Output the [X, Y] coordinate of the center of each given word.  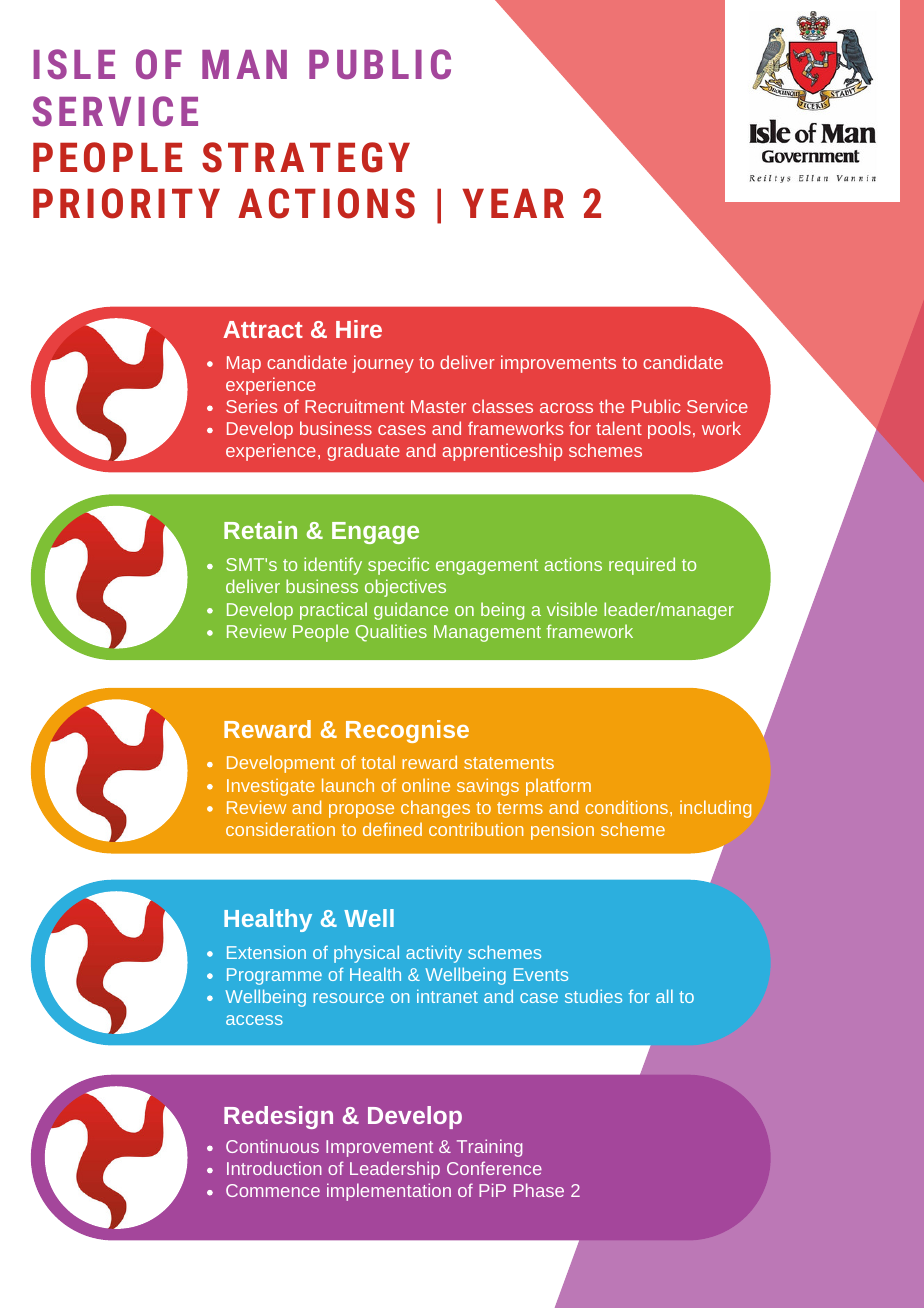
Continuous [272, 1146]
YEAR [513, 203]
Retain [260, 530]
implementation [389, 1192]
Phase [539, 1190]
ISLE [74, 64]
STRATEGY [306, 157]
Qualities [391, 633]
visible [572, 609]
